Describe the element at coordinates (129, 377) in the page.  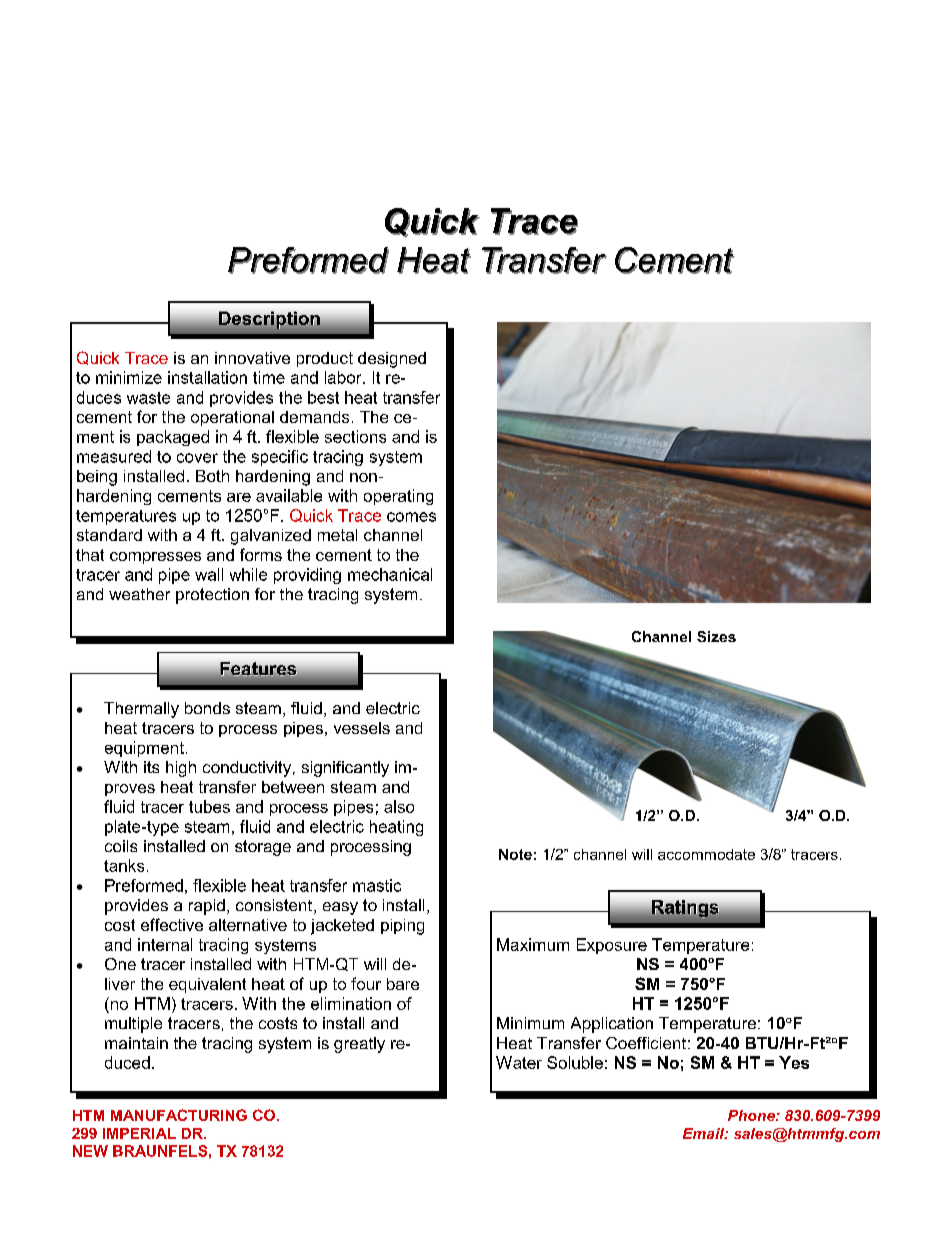
I see `minimize` at that location.
